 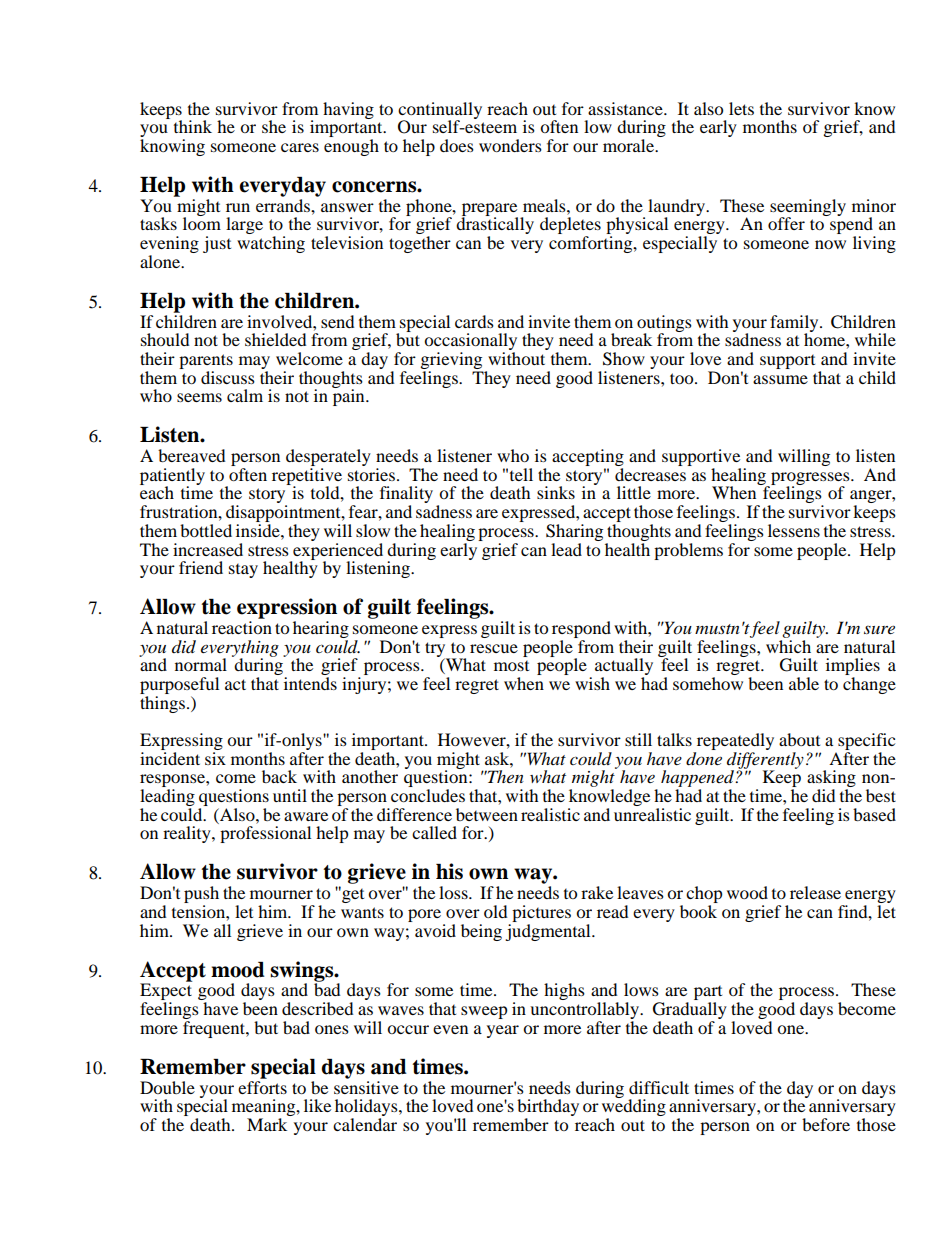 What do you see at coordinates (265, 834) in the image?
I see `professional` at bounding box center [265, 834].
